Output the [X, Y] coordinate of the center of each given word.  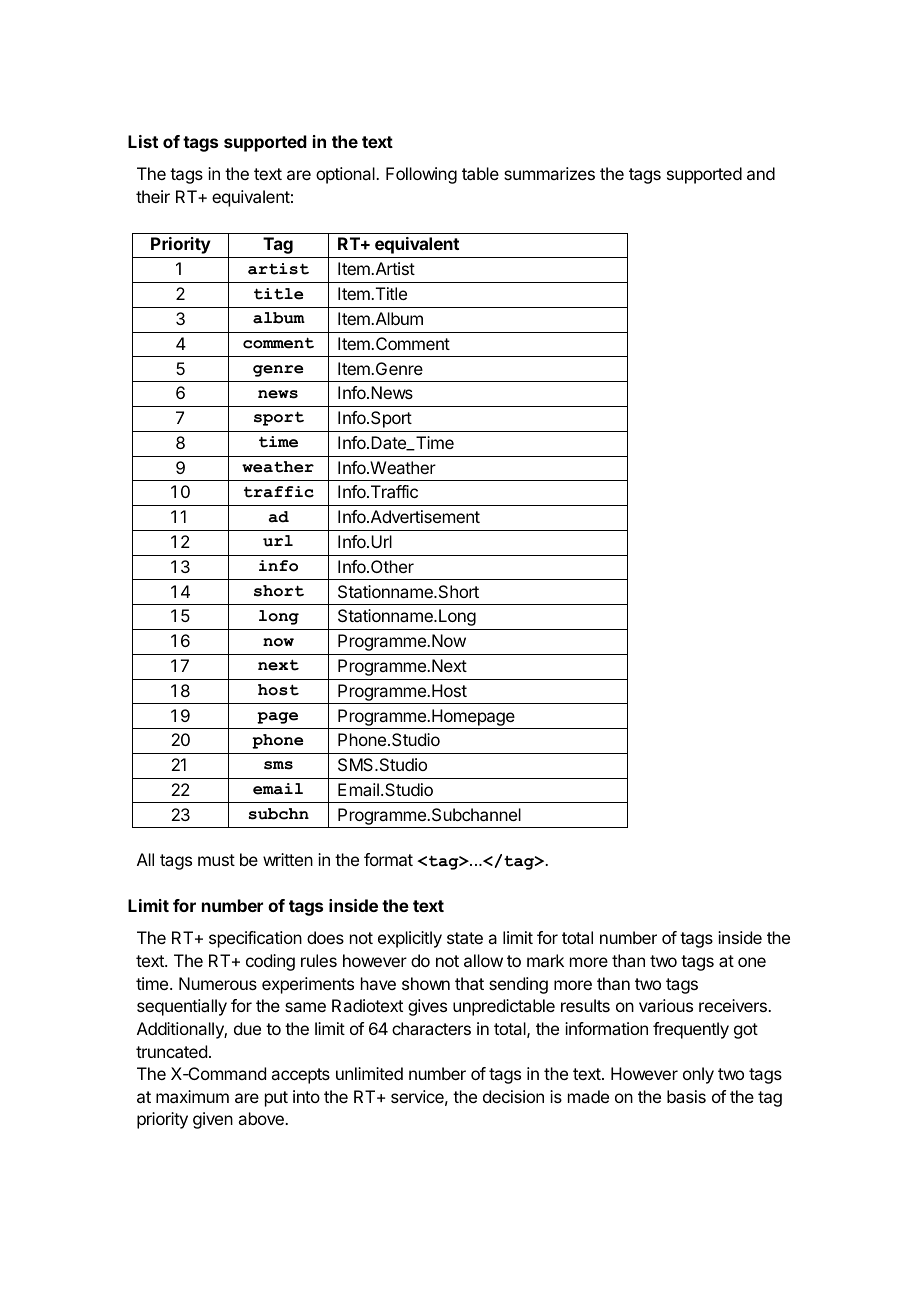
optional [346, 175]
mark [545, 960]
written [288, 859]
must [216, 860]
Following [421, 175]
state [465, 938]
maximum [192, 1096]
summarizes [549, 173]
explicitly [410, 939]
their [153, 196]
